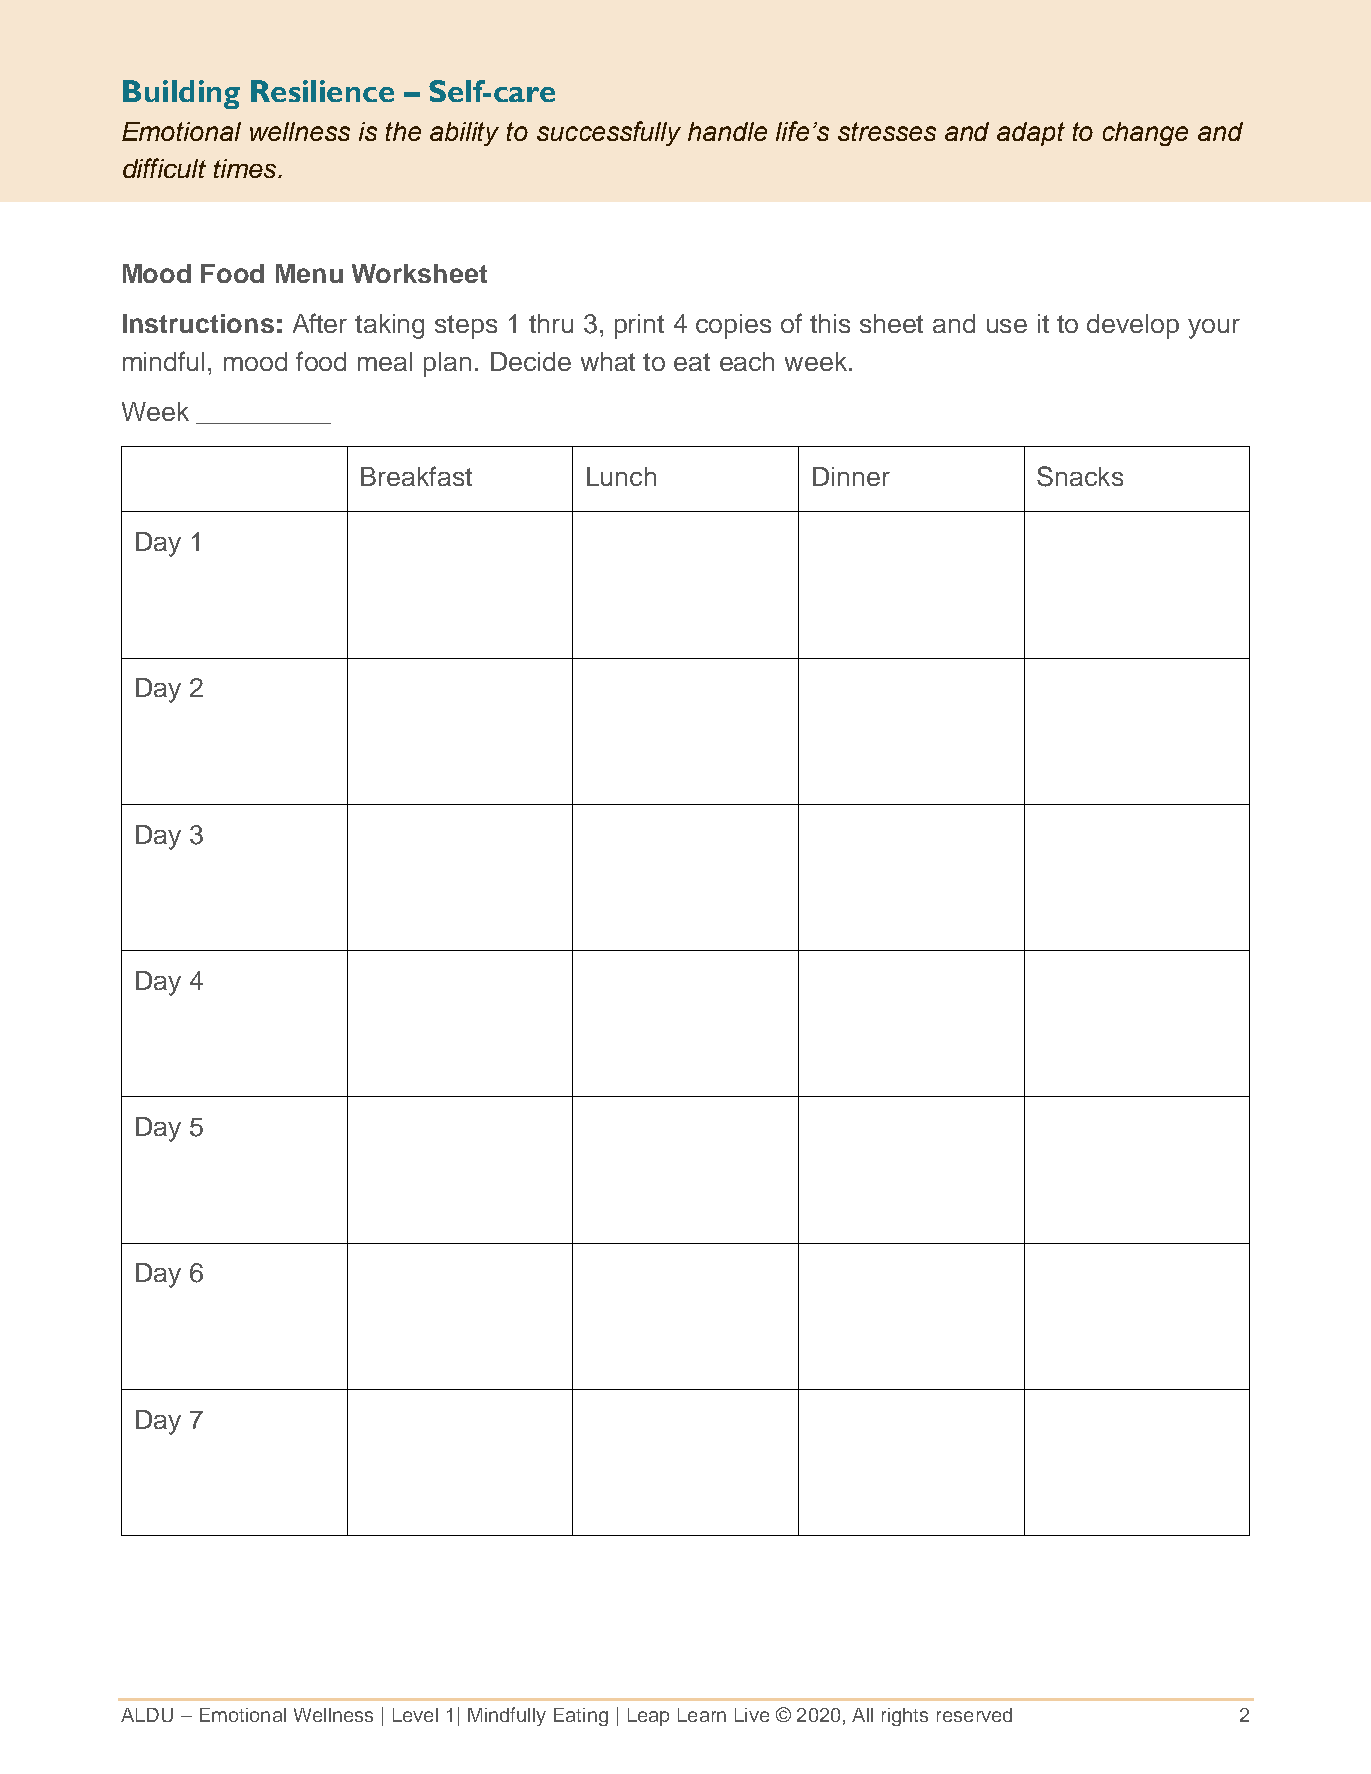  Describe the element at coordinates (1080, 476) in the image. I see `Snacks` at that location.
